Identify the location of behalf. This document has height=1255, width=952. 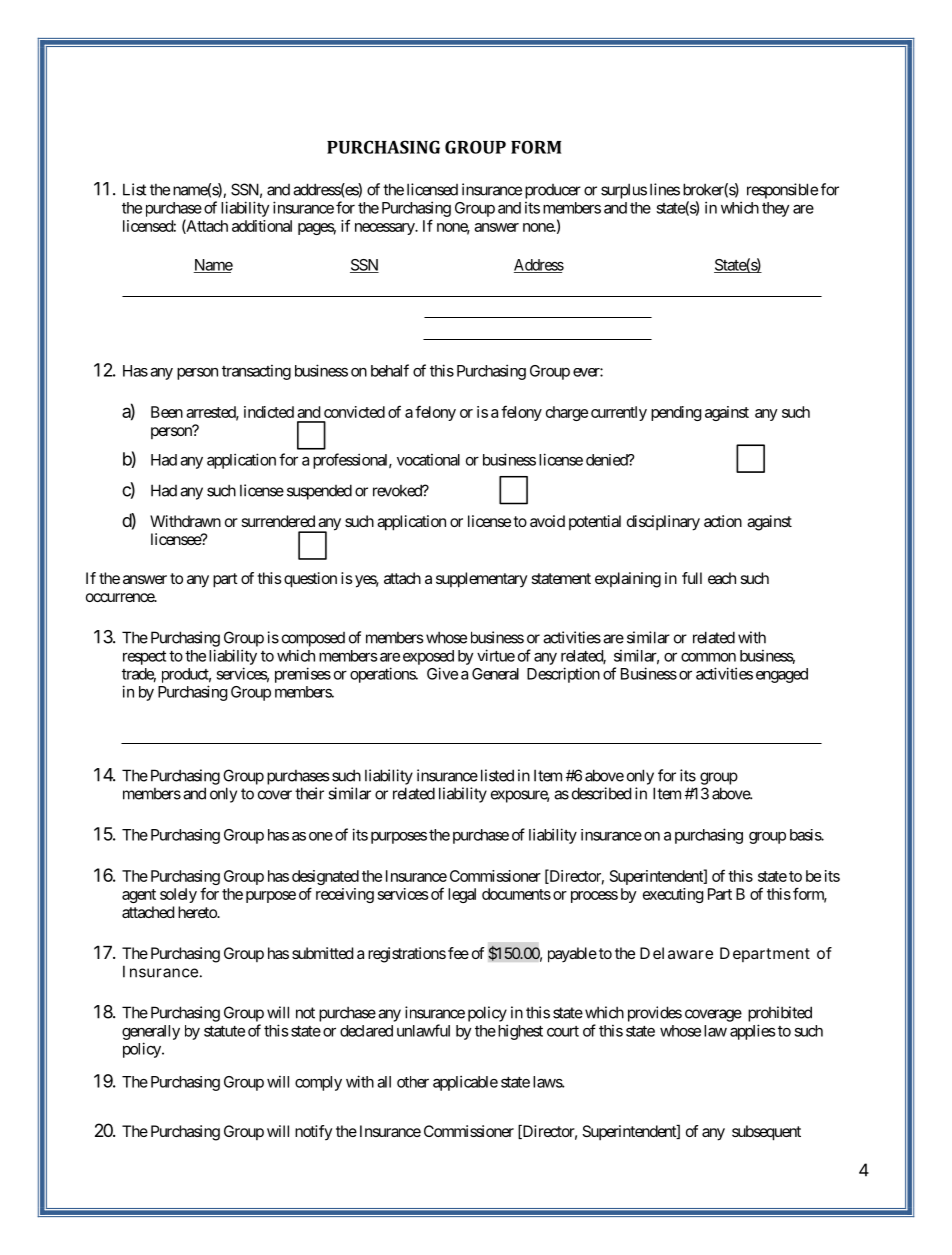
(390, 370).
